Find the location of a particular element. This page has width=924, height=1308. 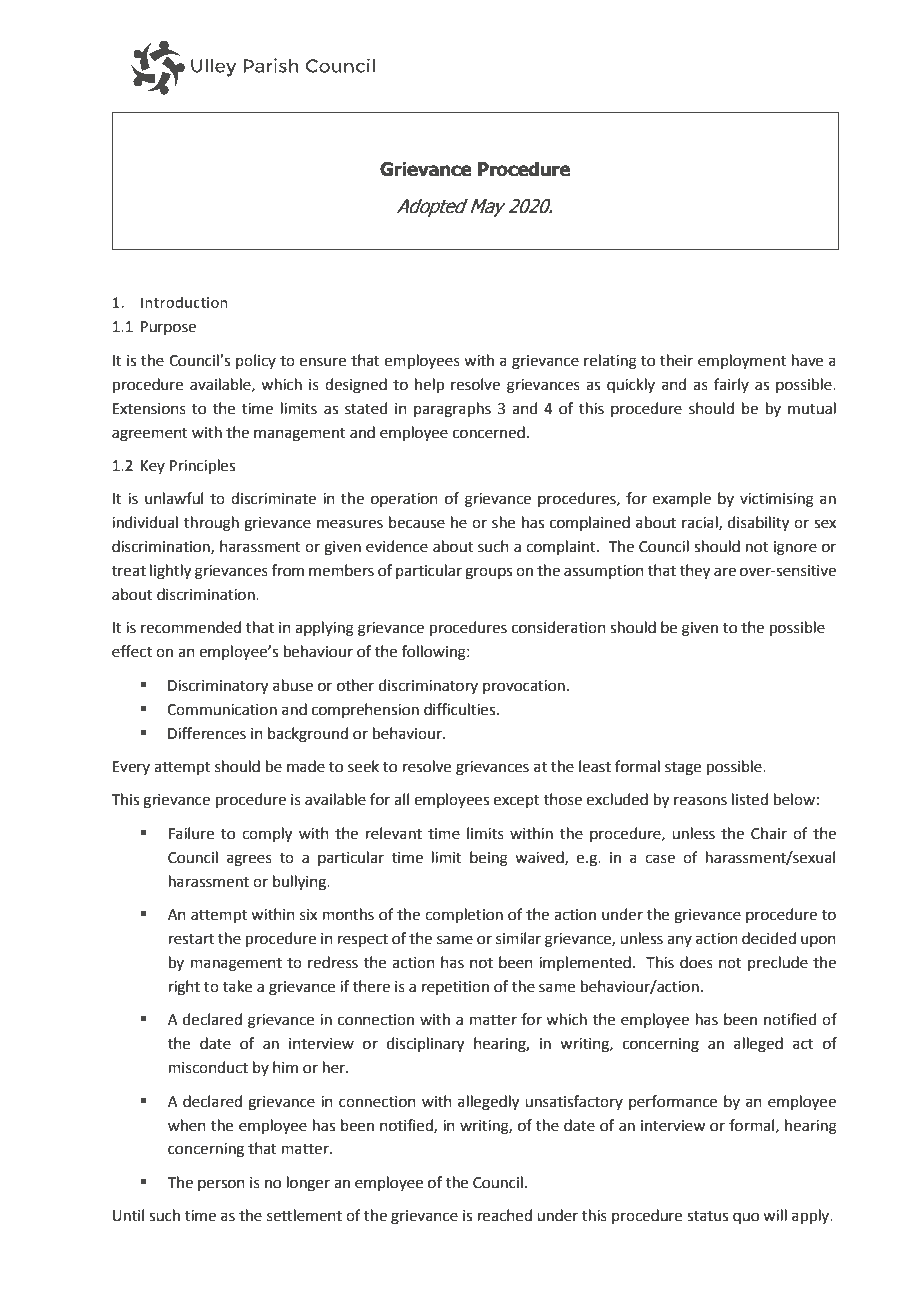

Differences is located at coordinates (207, 733).
